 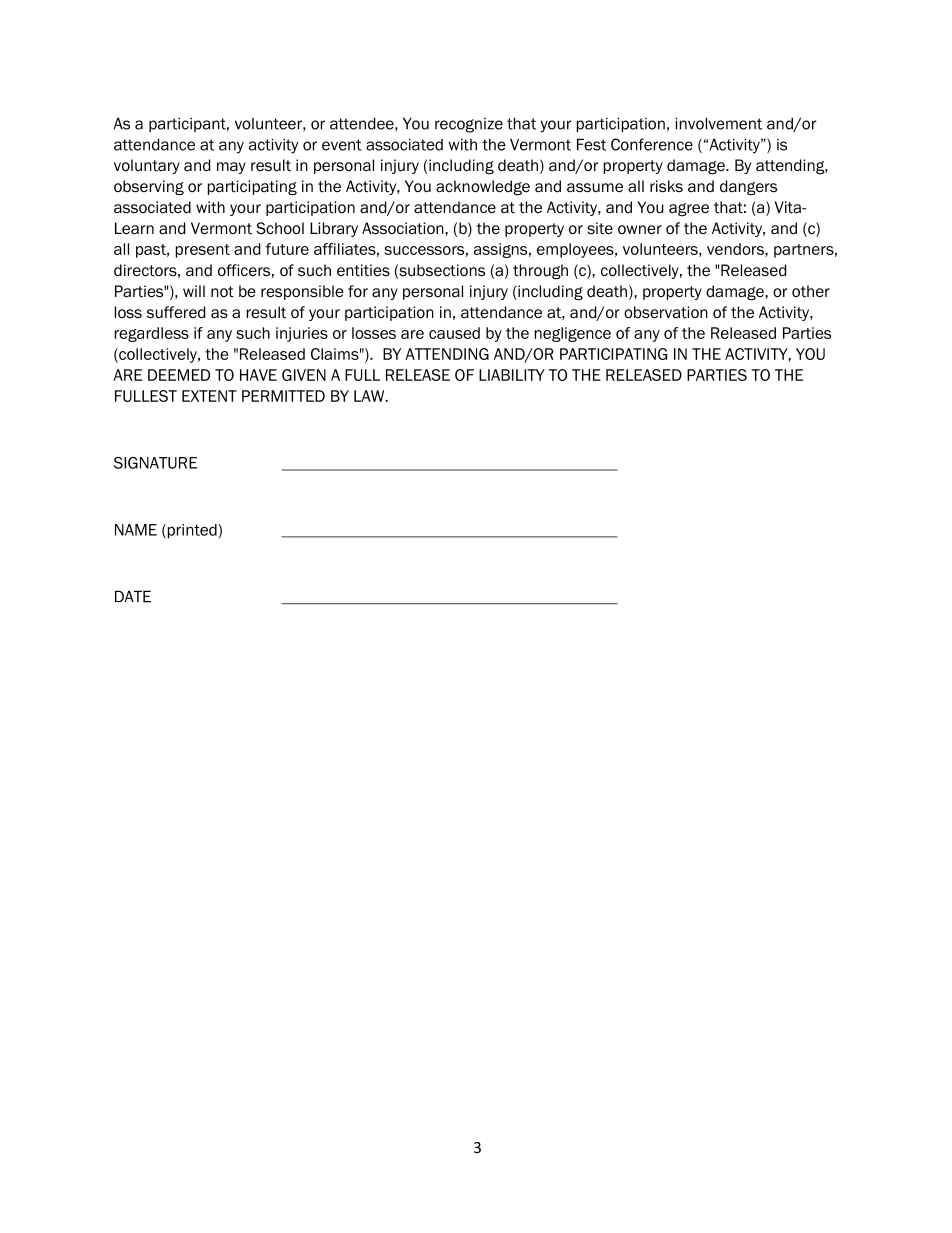 What do you see at coordinates (176, 312) in the page?
I see `suffered` at bounding box center [176, 312].
